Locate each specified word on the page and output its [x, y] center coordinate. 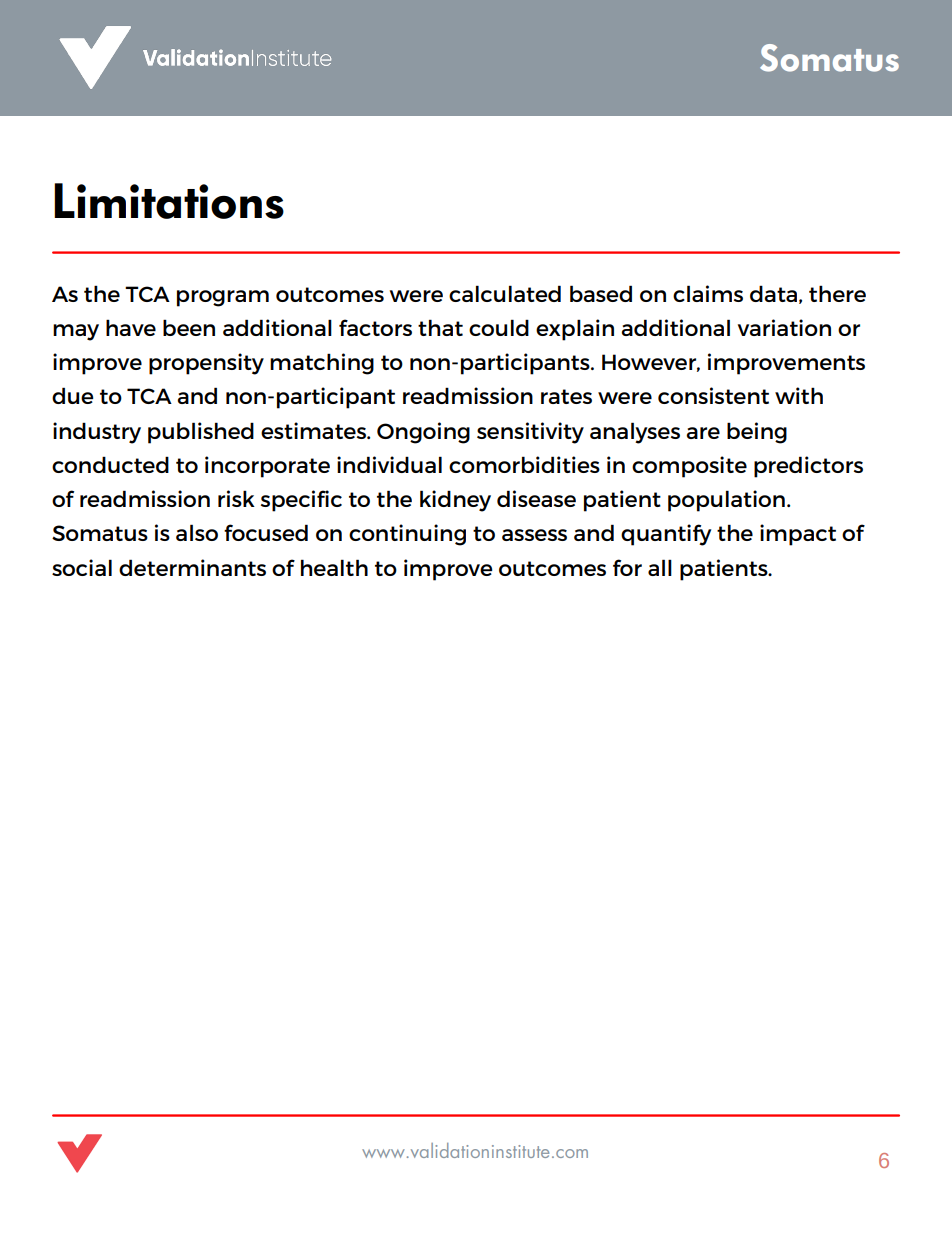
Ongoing [423, 433]
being [757, 433]
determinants [192, 567]
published [201, 433]
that [440, 327]
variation [784, 327]
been [189, 327]
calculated [505, 293]
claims [708, 293]
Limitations [169, 201]
